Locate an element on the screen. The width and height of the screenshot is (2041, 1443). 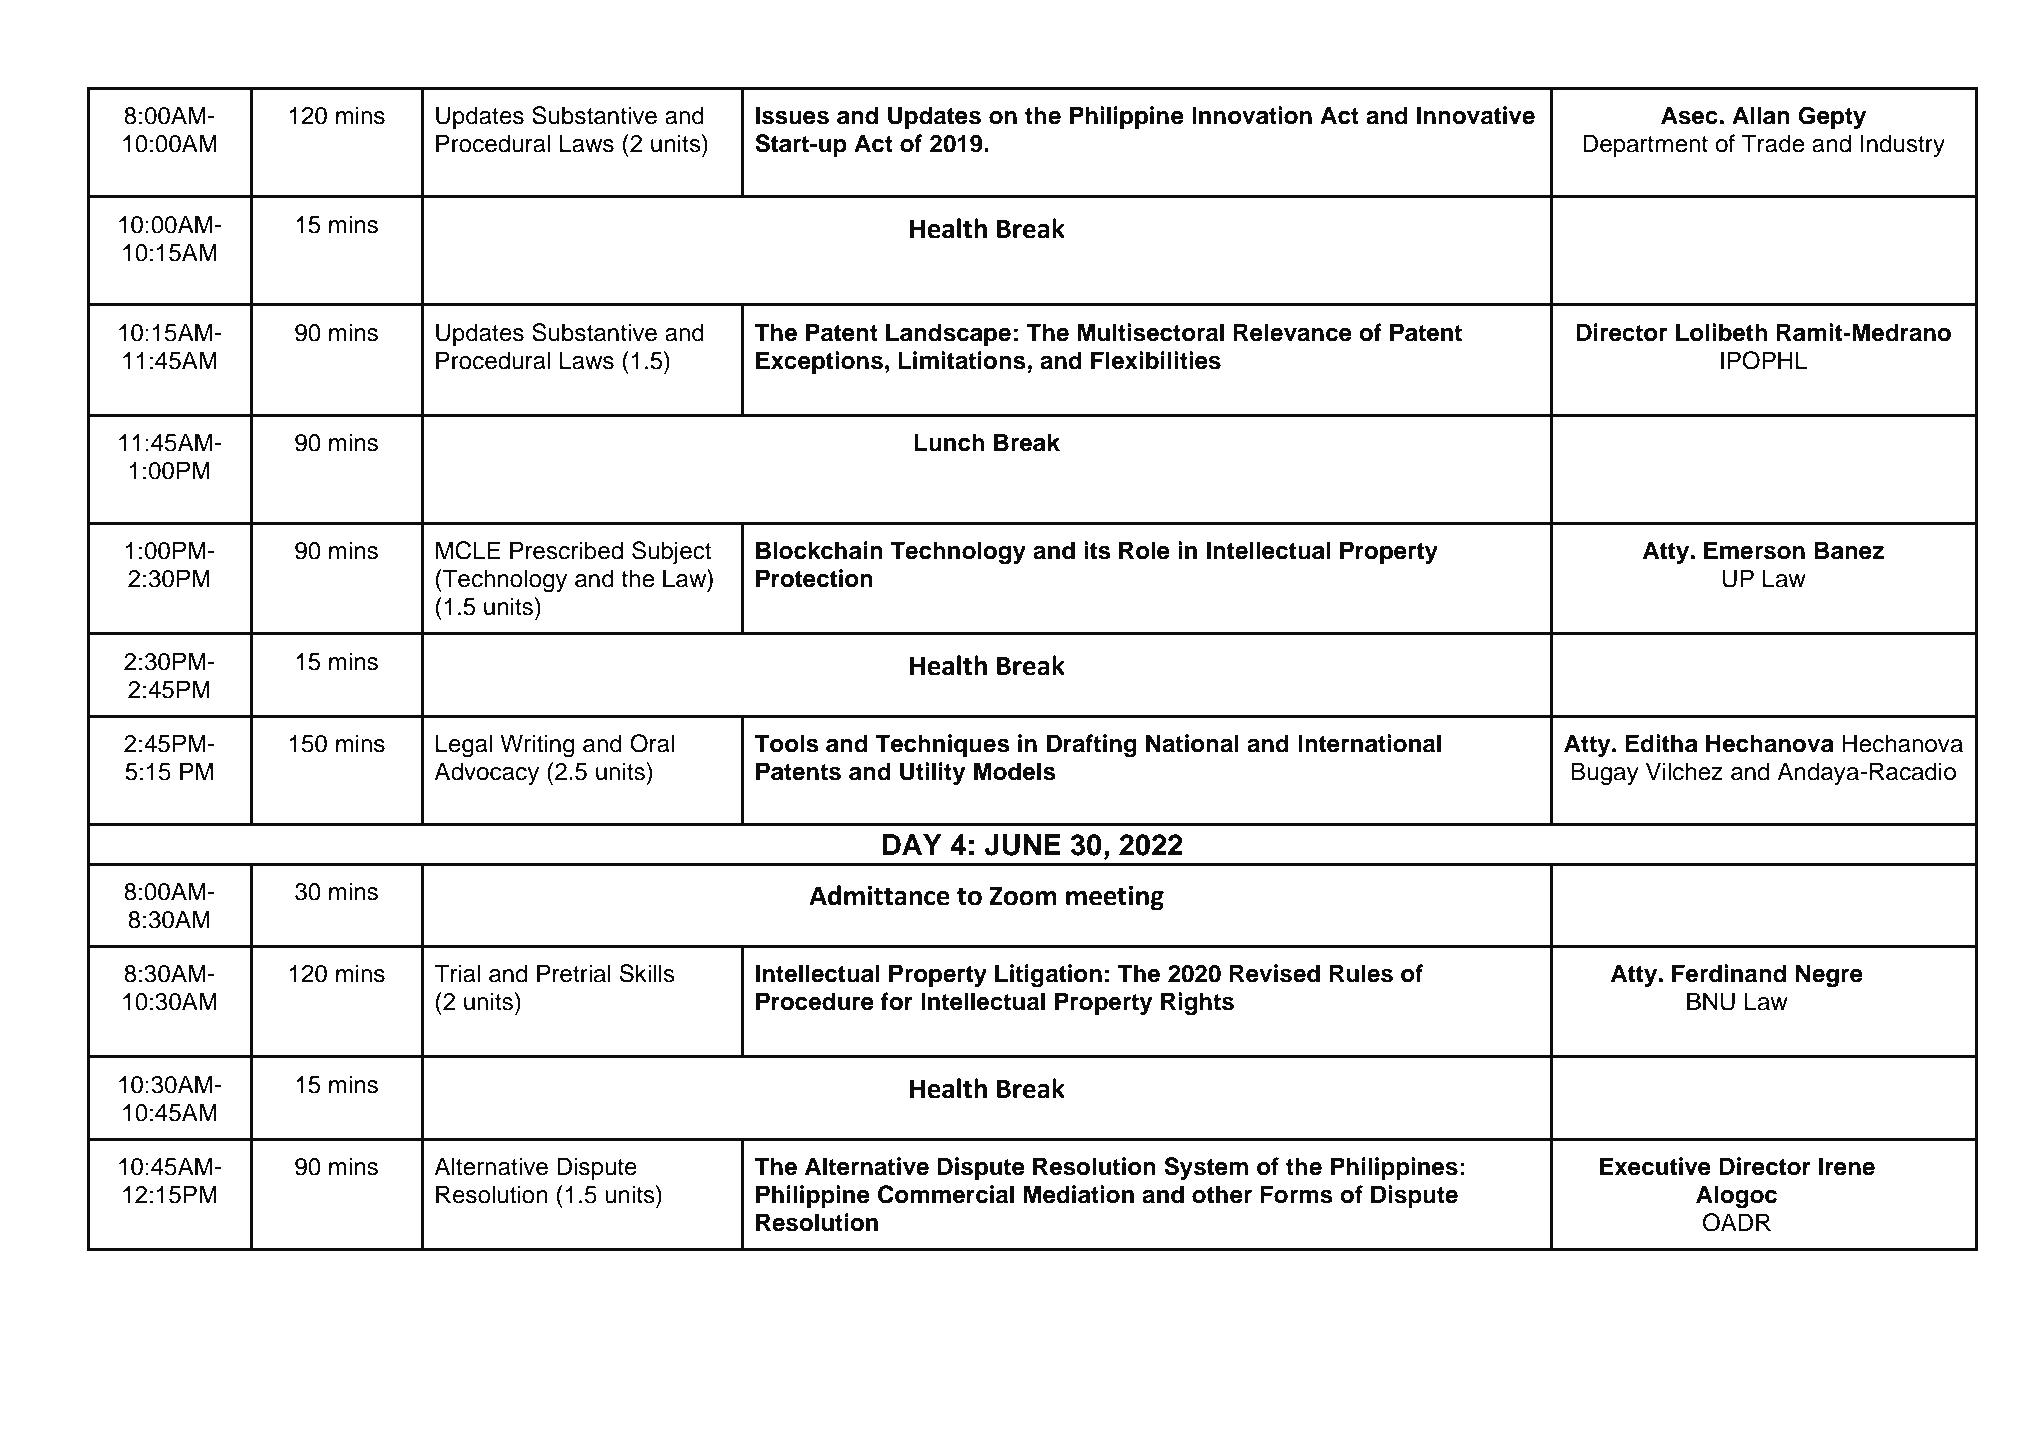
Executive is located at coordinates (1655, 1166).
